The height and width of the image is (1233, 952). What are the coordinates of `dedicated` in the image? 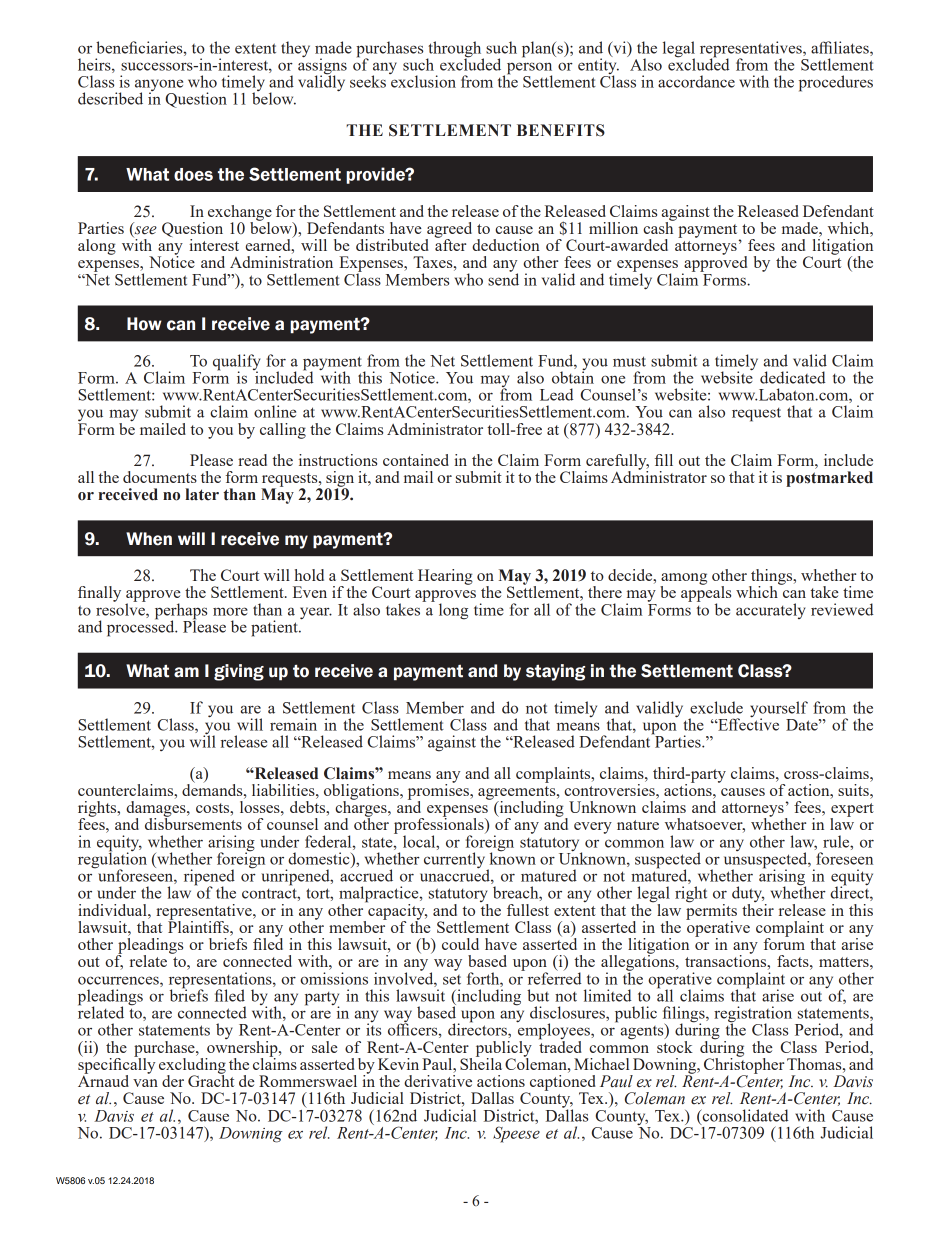 It's located at (793, 377).
